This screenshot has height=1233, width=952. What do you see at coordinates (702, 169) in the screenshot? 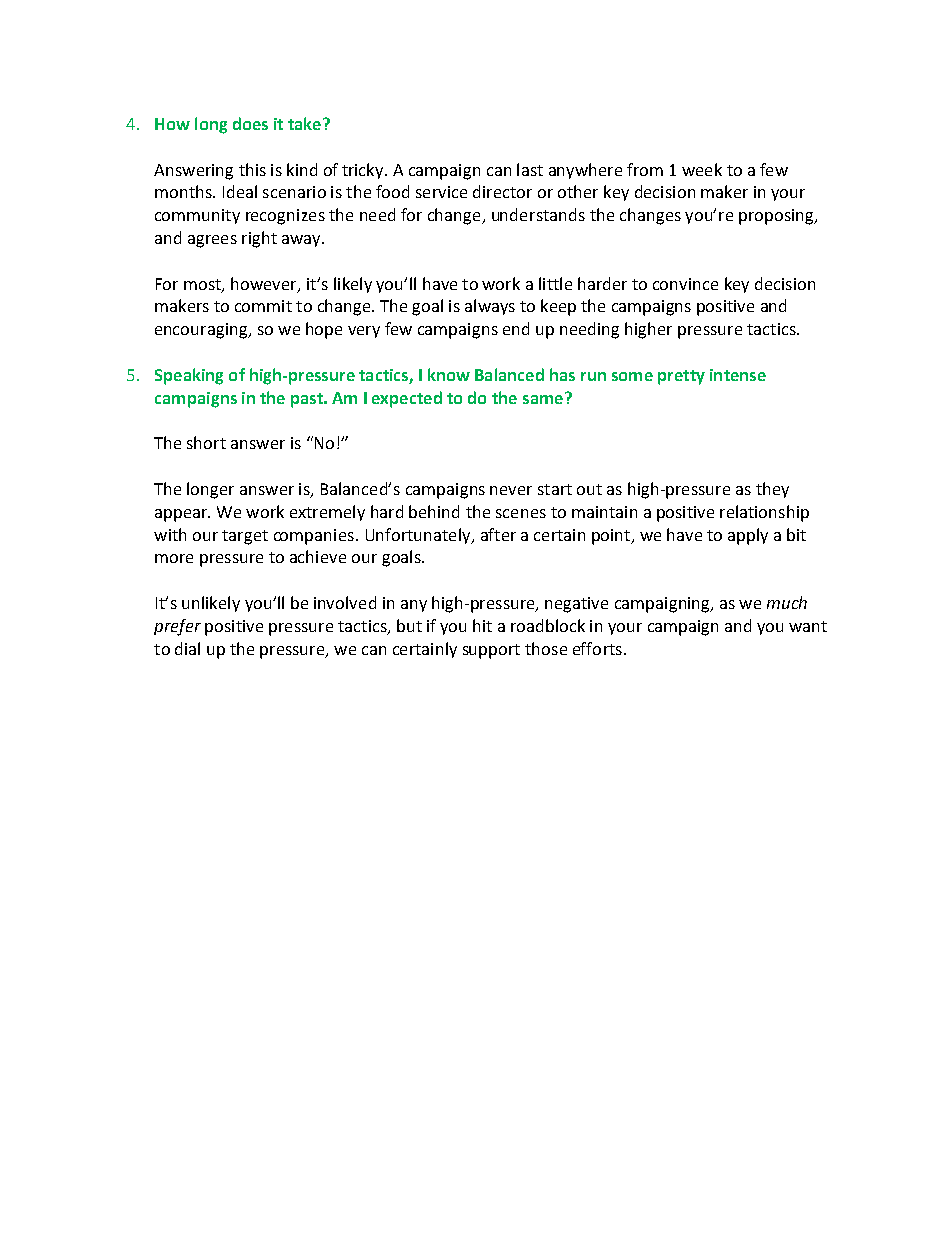
I see `week` at bounding box center [702, 169].
